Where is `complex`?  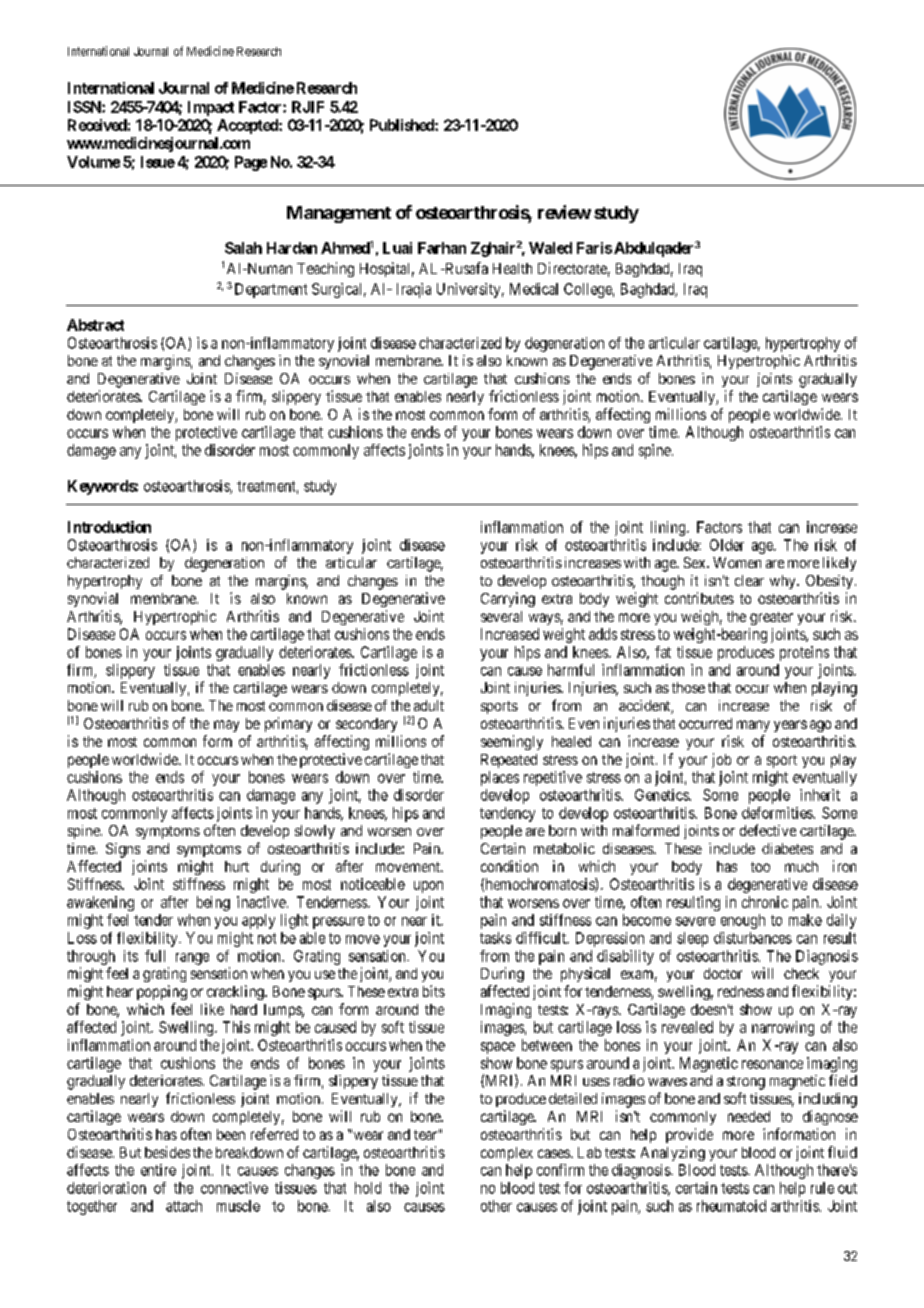 complex is located at coordinates (507, 1154).
